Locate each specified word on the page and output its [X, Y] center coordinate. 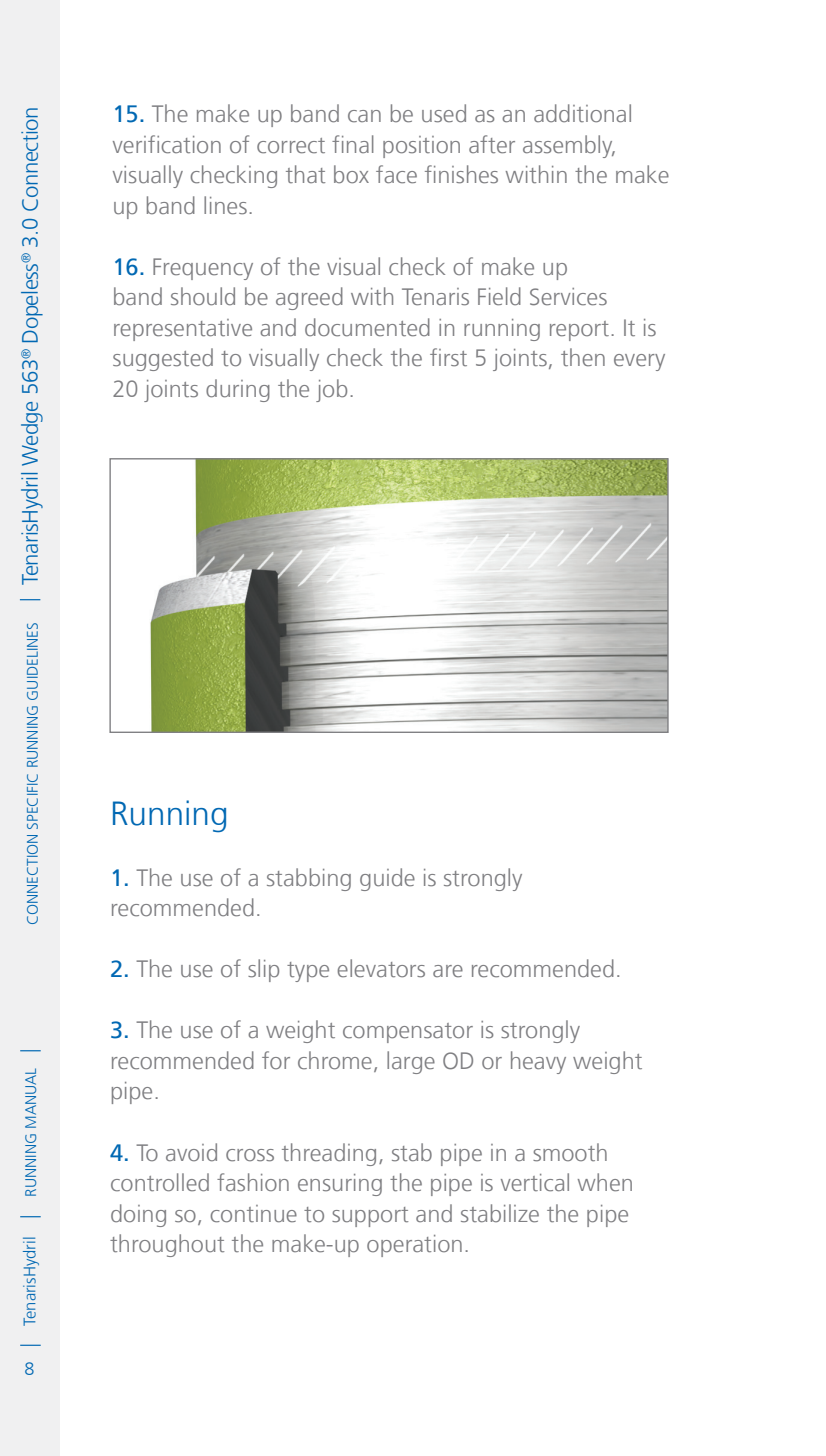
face [396, 174]
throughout [167, 1245]
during [238, 390]
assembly [569, 146]
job [331, 390]
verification [167, 144]
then [583, 357]
